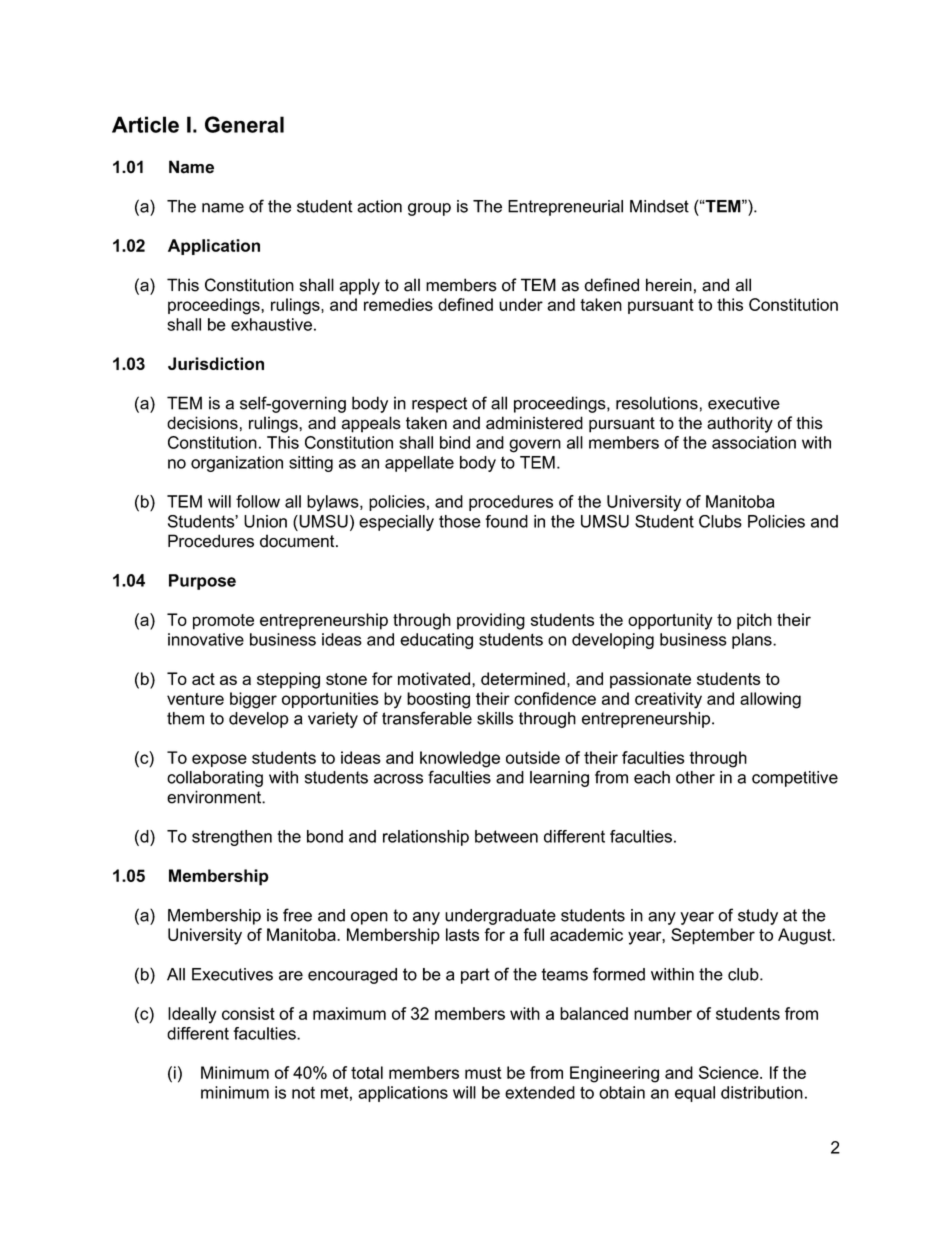 This image has height=1233, width=952. Describe the element at coordinates (455, 442) in the image. I see `bind` at that location.
